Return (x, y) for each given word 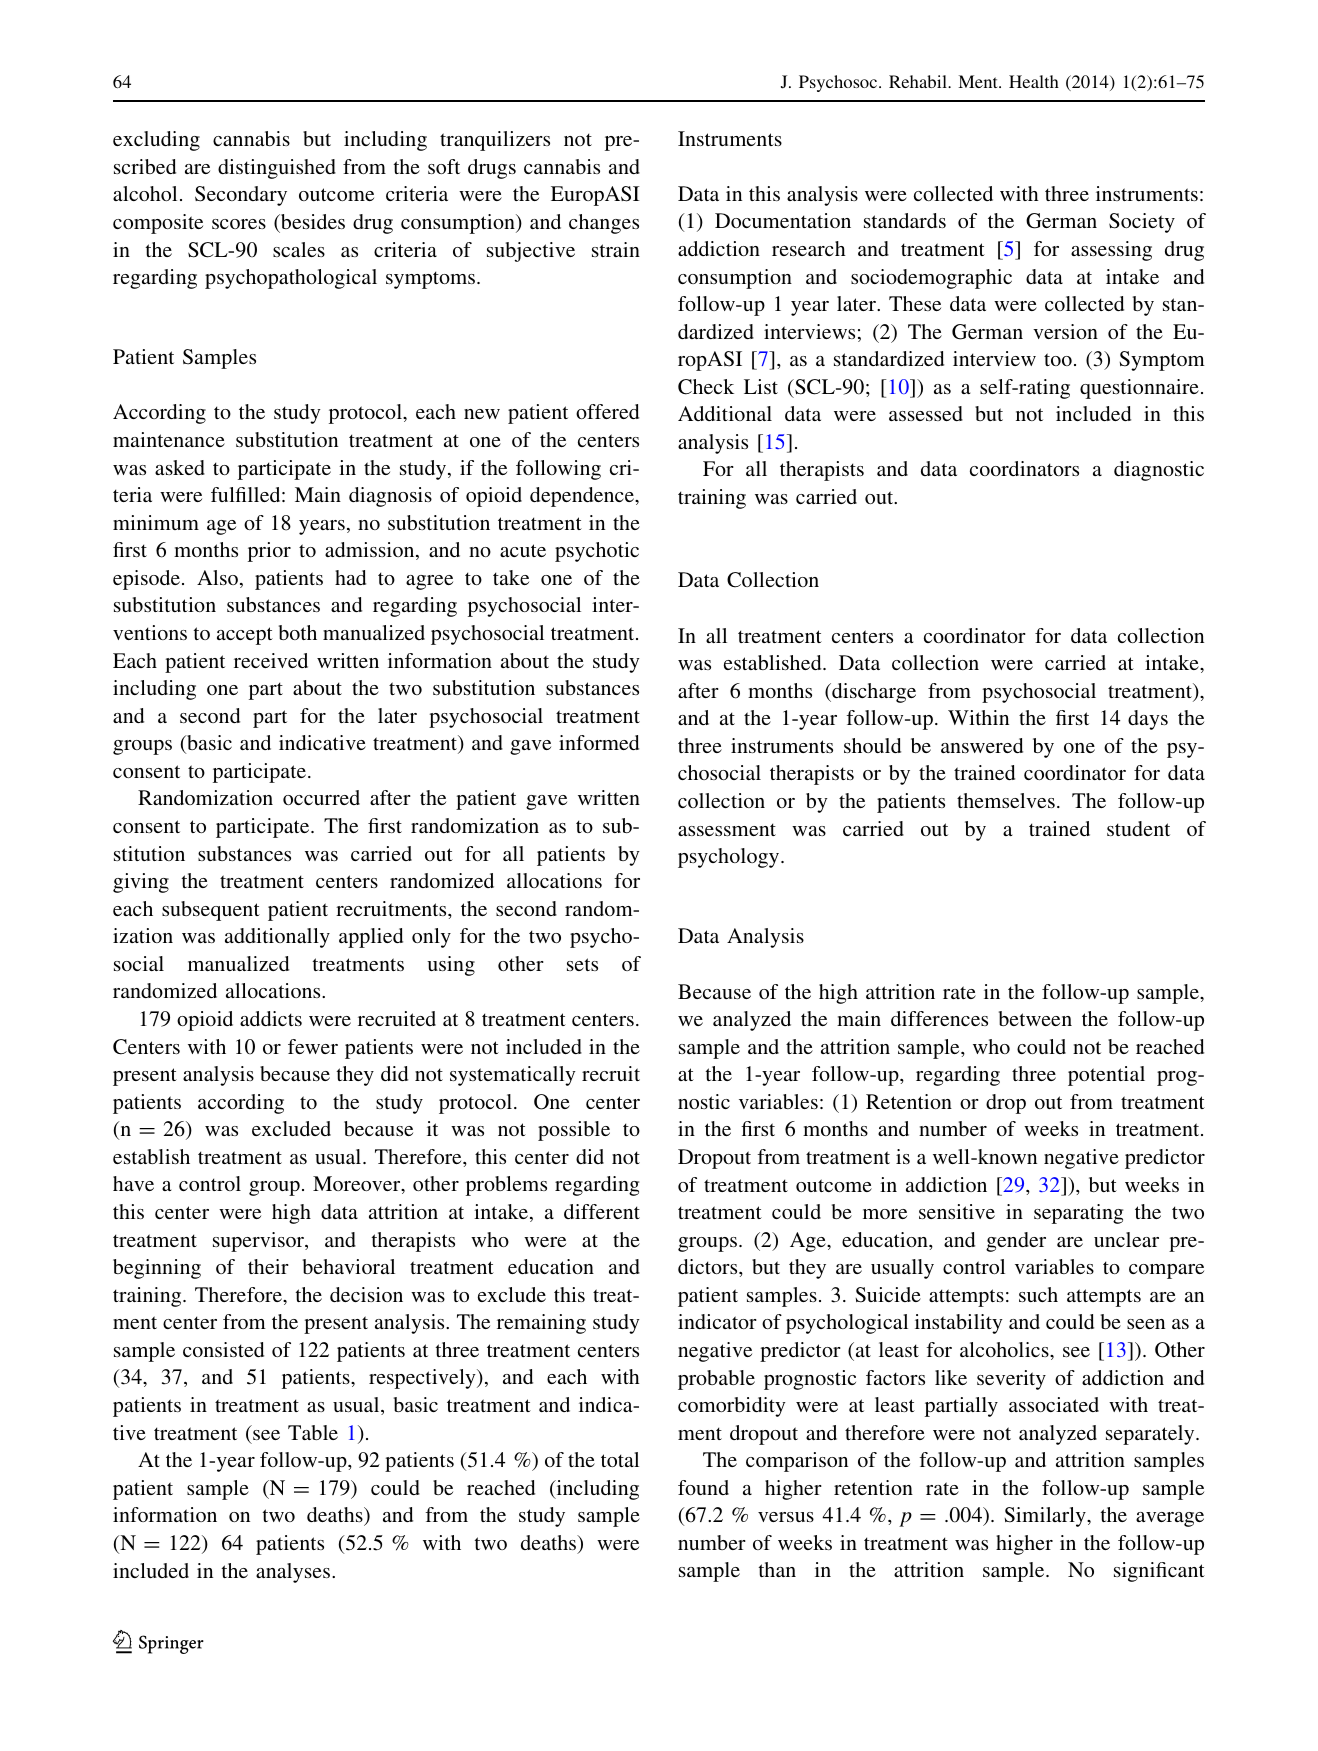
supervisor (259, 1242)
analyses (293, 1573)
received (271, 660)
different (602, 1211)
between (1035, 1018)
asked (180, 467)
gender (1016, 1242)
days (1148, 720)
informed (599, 742)
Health (1034, 81)
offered (607, 411)
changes (604, 224)
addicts (271, 1018)
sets (582, 964)
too (1058, 359)
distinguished (277, 169)
